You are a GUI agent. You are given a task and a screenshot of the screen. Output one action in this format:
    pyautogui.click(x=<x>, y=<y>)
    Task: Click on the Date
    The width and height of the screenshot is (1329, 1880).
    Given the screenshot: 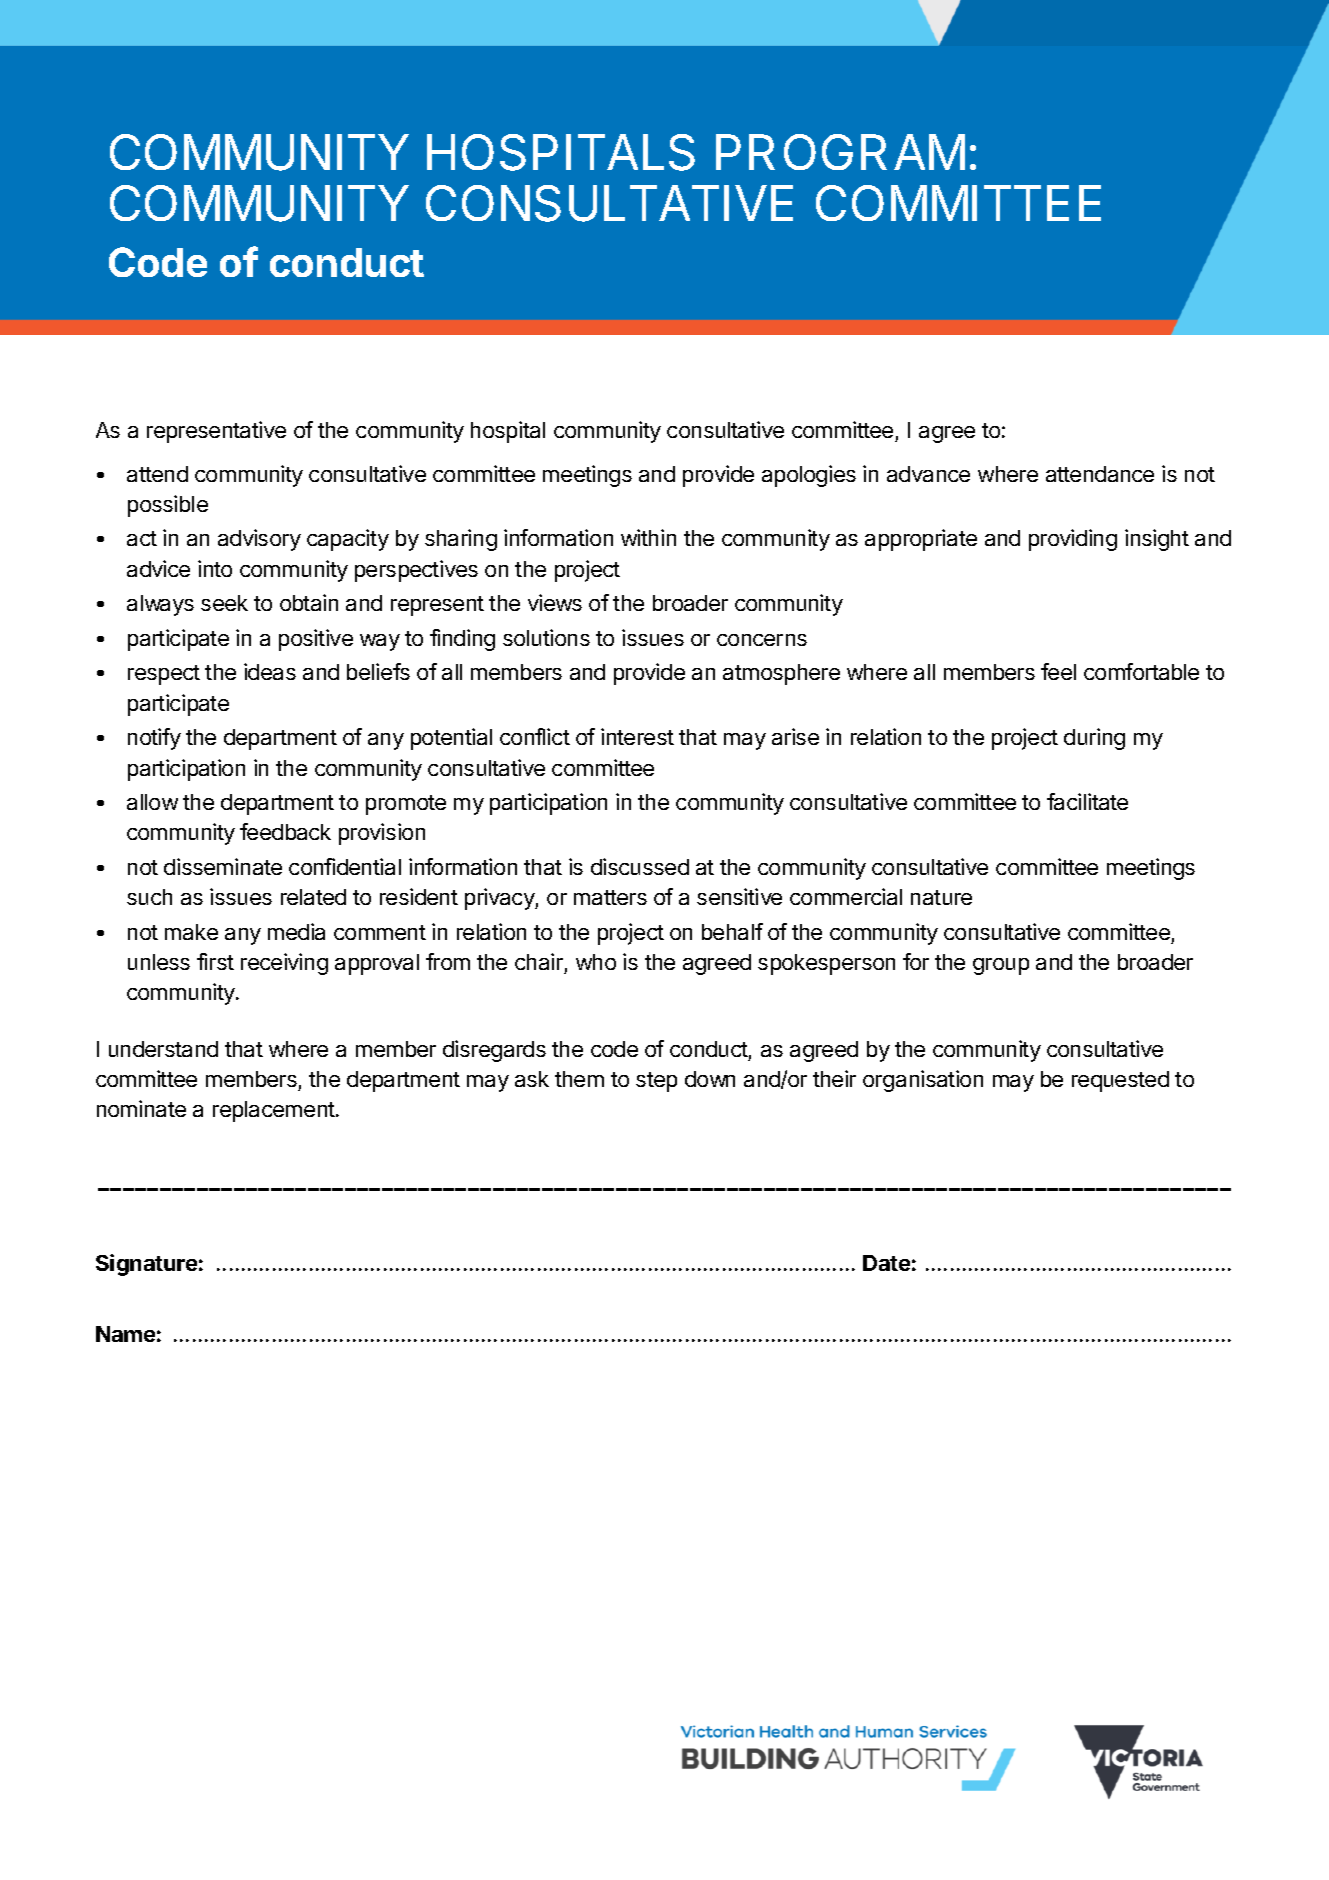 What is the action you would take?
    pyautogui.click(x=886, y=1263)
